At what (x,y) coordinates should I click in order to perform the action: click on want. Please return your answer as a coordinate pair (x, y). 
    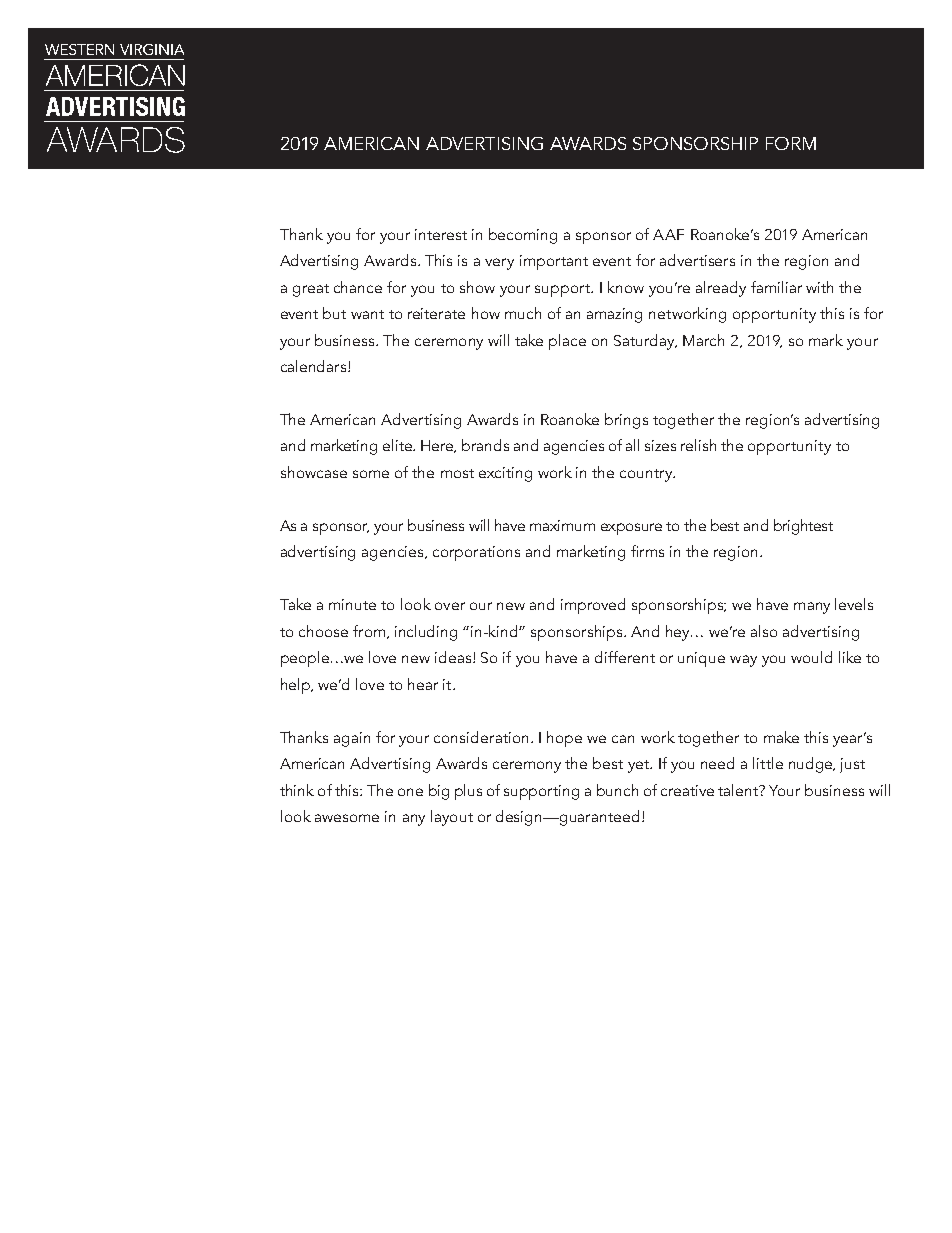
    Looking at the image, I should click on (367, 314).
